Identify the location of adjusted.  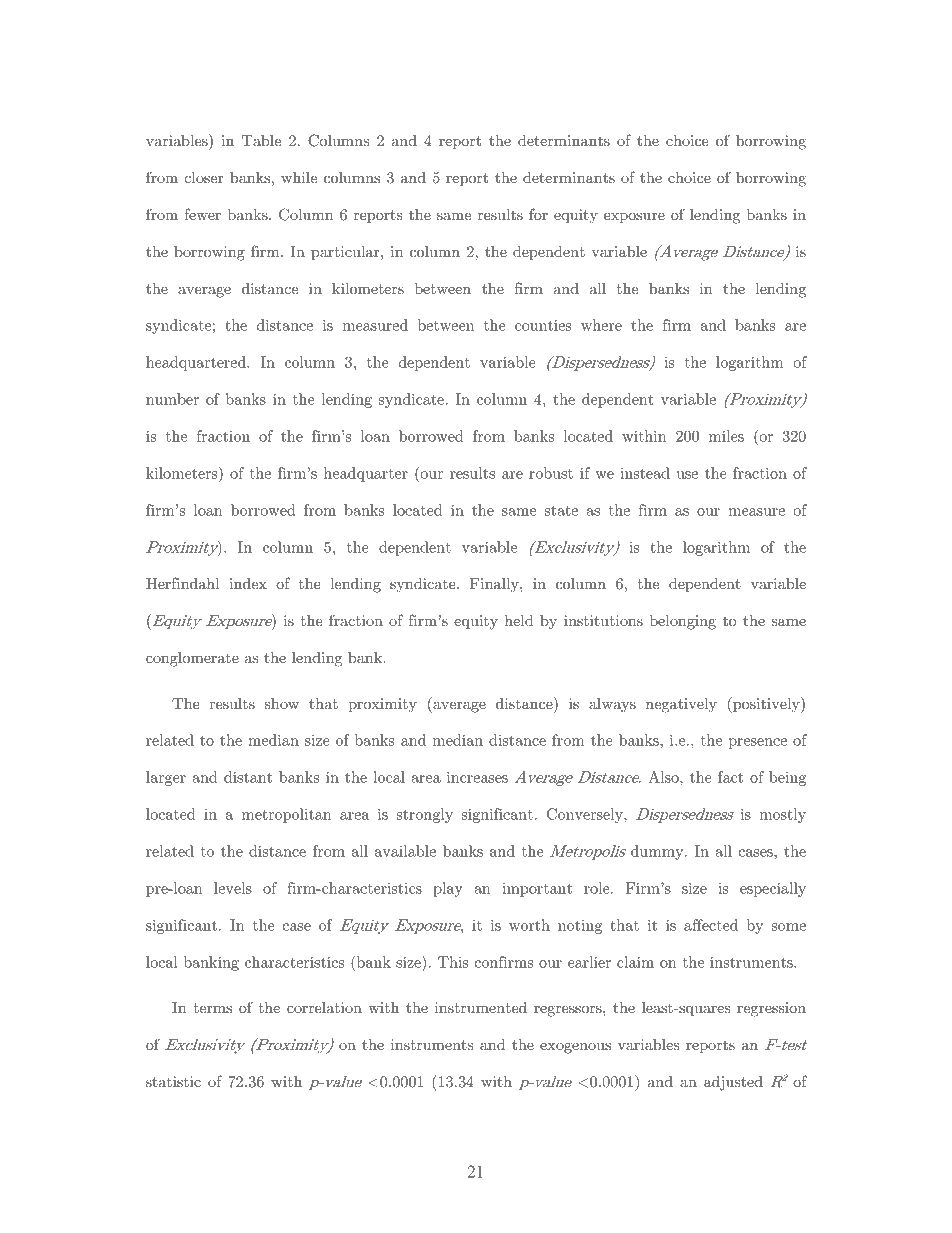
(733, 1083).
